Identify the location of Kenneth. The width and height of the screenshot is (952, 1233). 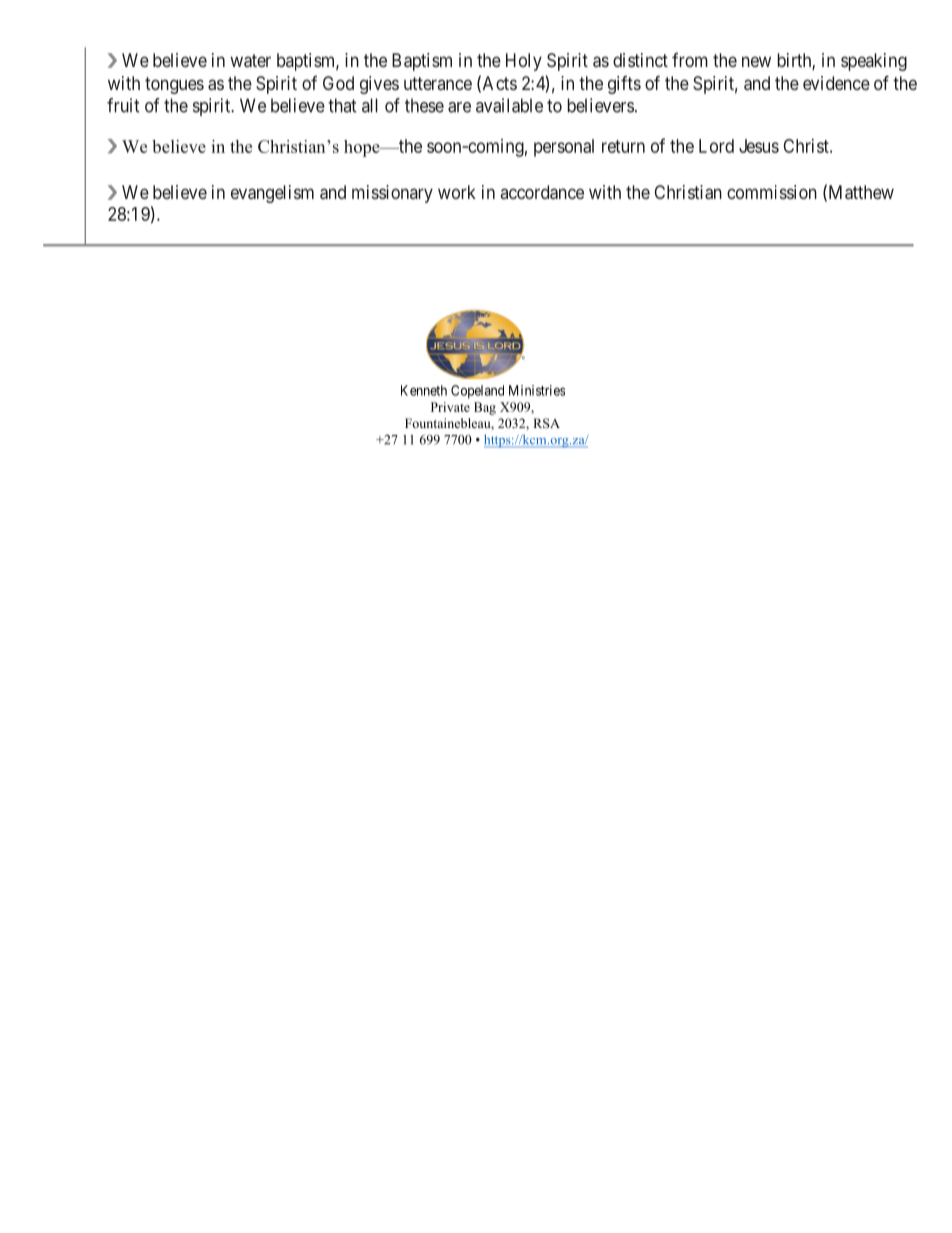
(424, 390).
